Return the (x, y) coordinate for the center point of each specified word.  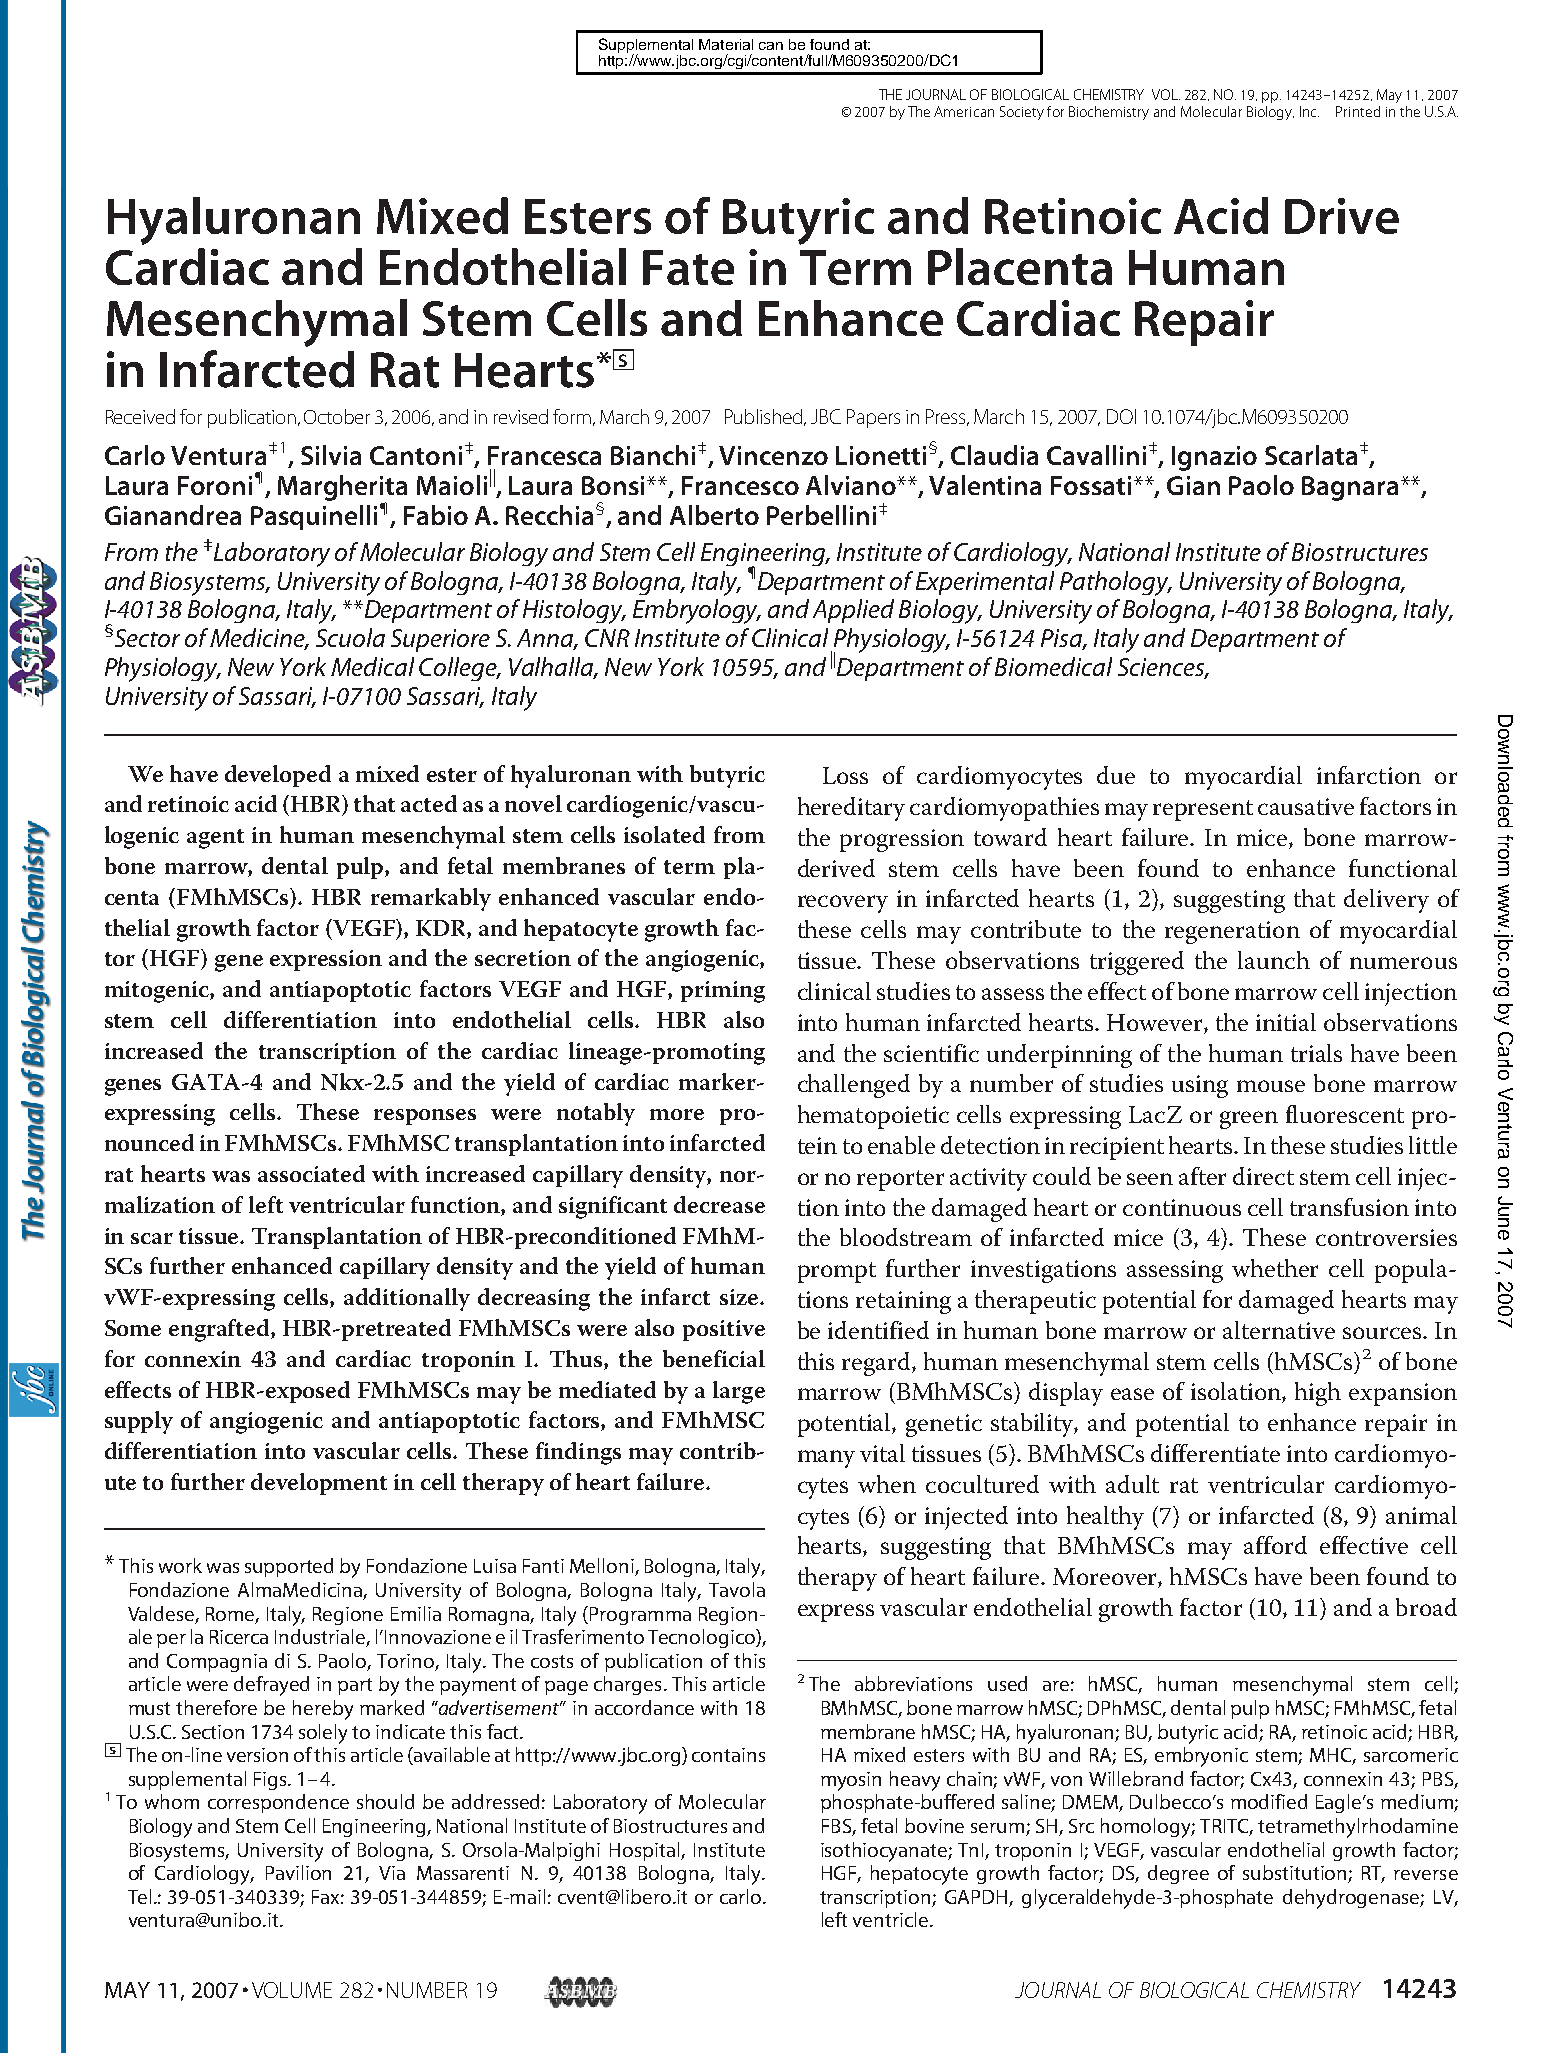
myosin (851, 1781)
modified (1269, 1801)
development (319, 1484)
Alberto (714, 515)
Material (726, 44)
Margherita (342, 489)
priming (723, 992)
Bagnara (1350, 488)
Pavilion (298, 1872)
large (739, 1392)
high (1318, 1394)
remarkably (431, 899)
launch (1274, 960)
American (964, 111)
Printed (1358, 111)
